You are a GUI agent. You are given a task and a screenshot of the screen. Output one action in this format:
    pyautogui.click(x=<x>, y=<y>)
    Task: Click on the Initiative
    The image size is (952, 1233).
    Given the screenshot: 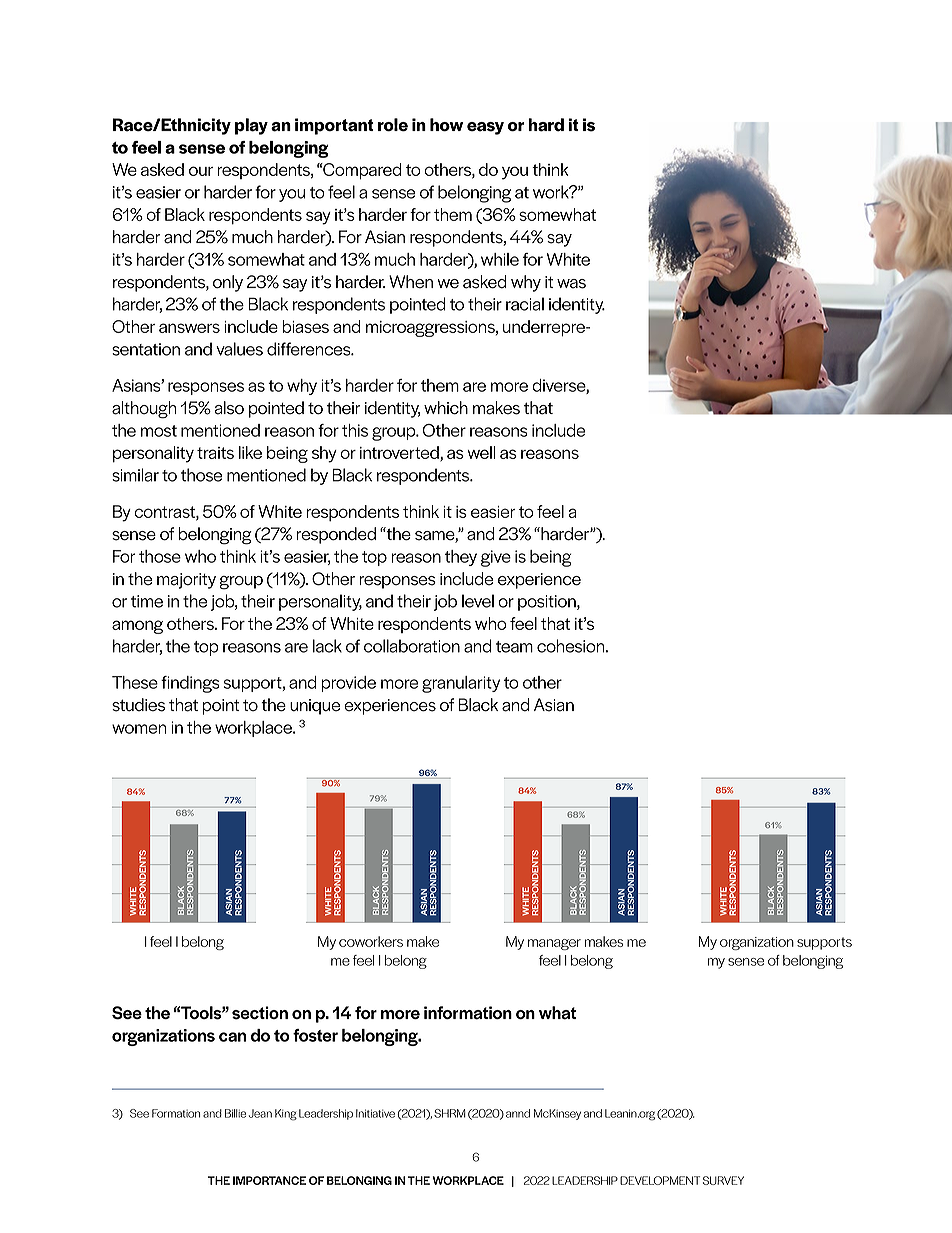 What is the action you would take?
    pyautogui.click(x=375, y=1113)
